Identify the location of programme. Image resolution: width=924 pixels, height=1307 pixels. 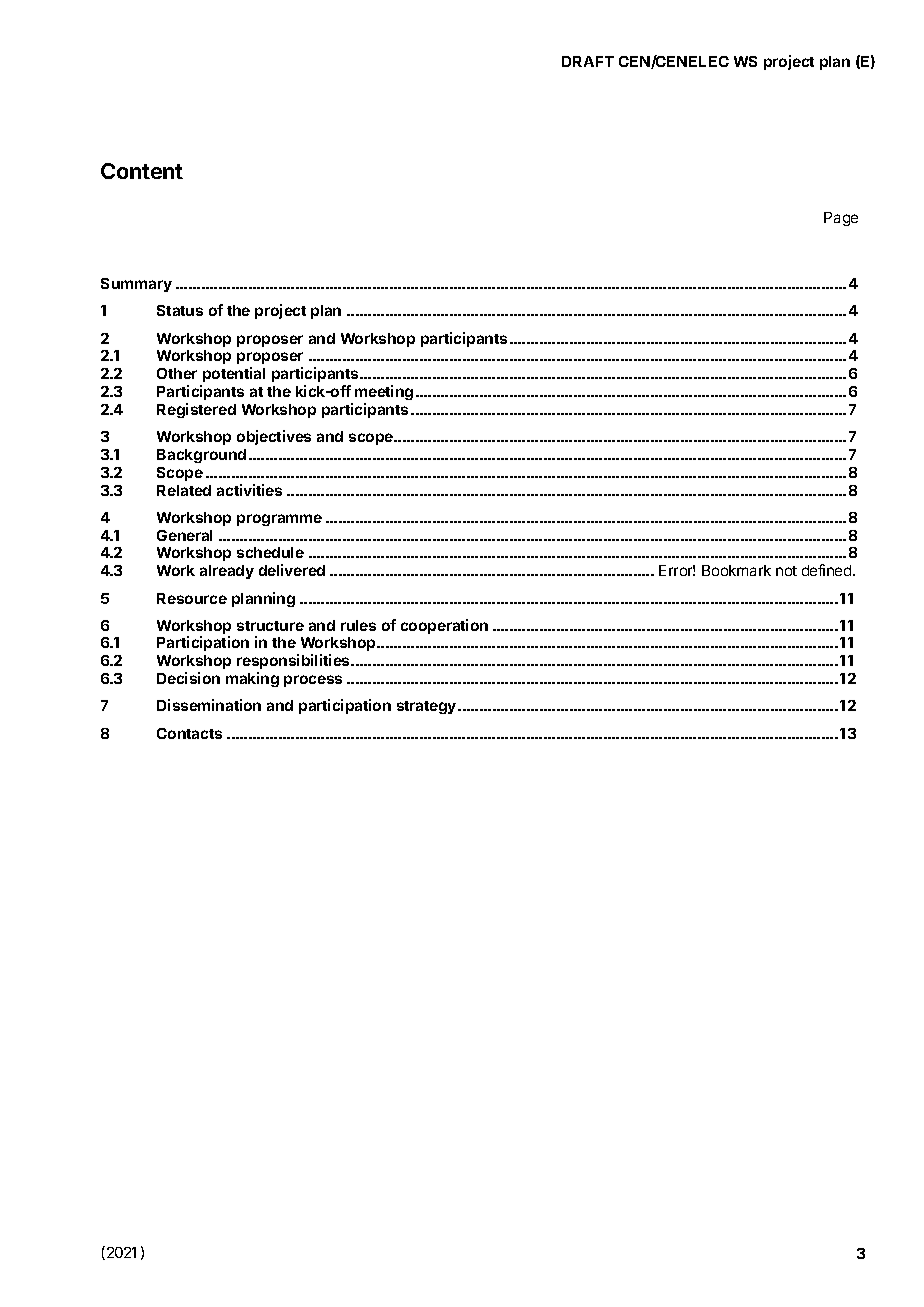
(279, 520).
